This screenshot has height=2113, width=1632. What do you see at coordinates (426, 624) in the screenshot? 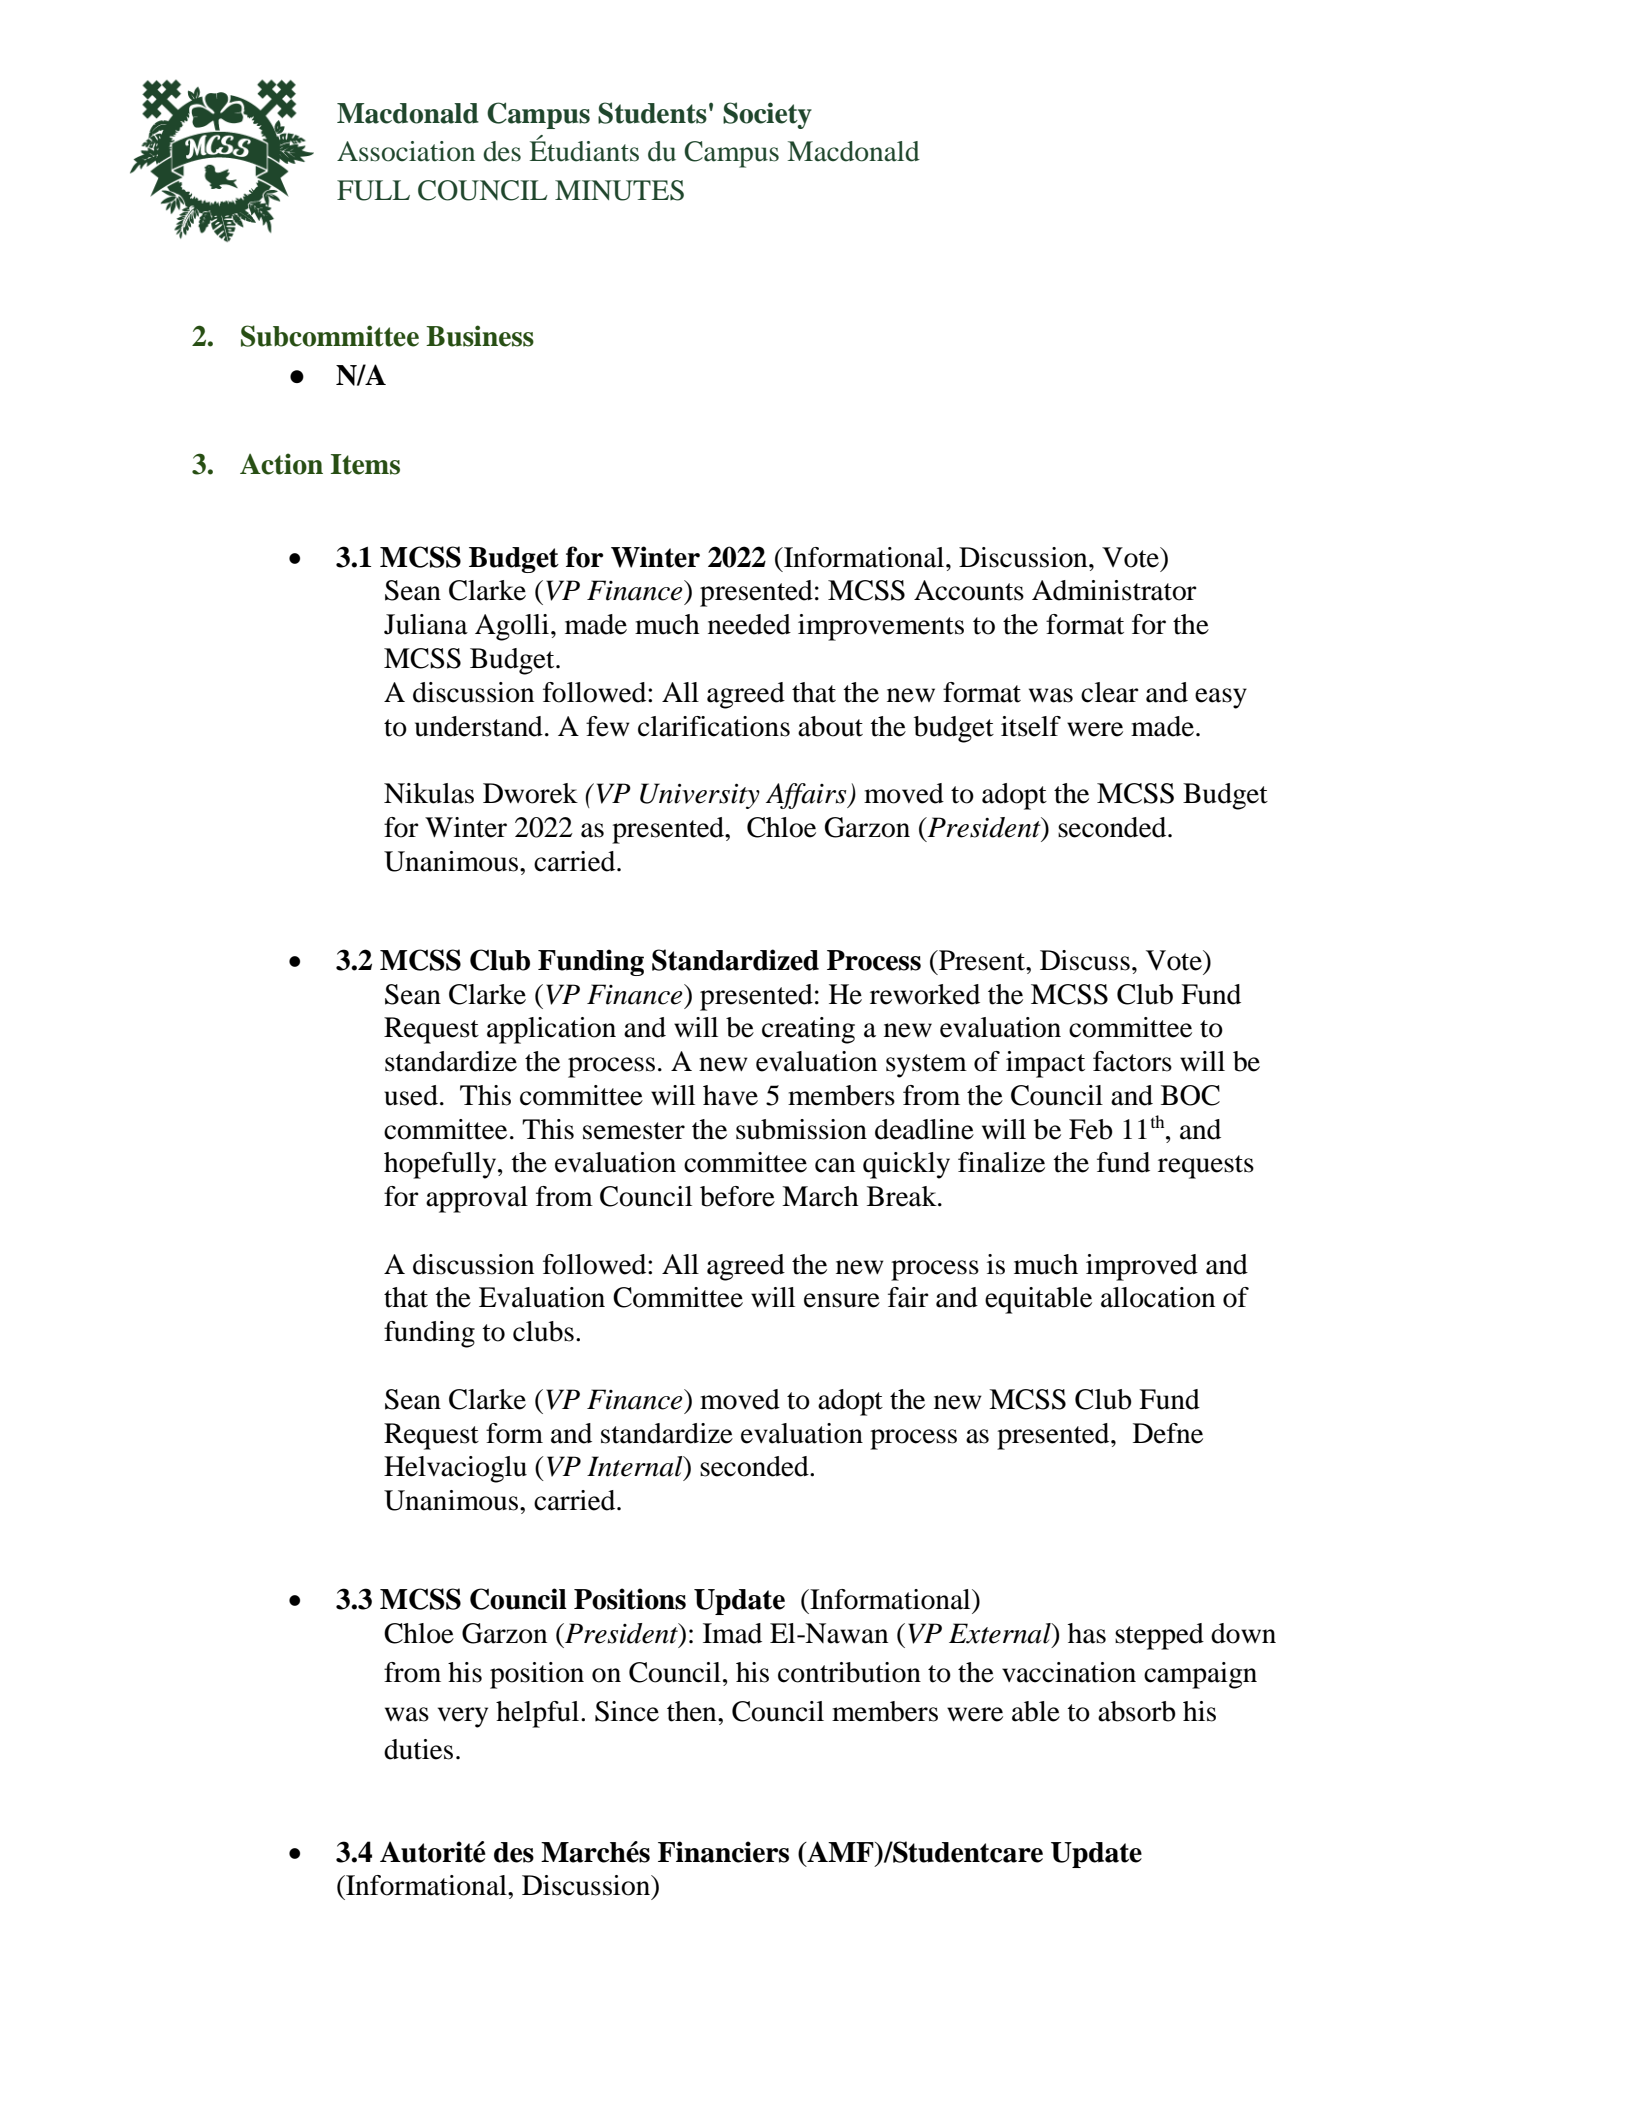
I see `Juliana` at bounding box center [426, 624].
